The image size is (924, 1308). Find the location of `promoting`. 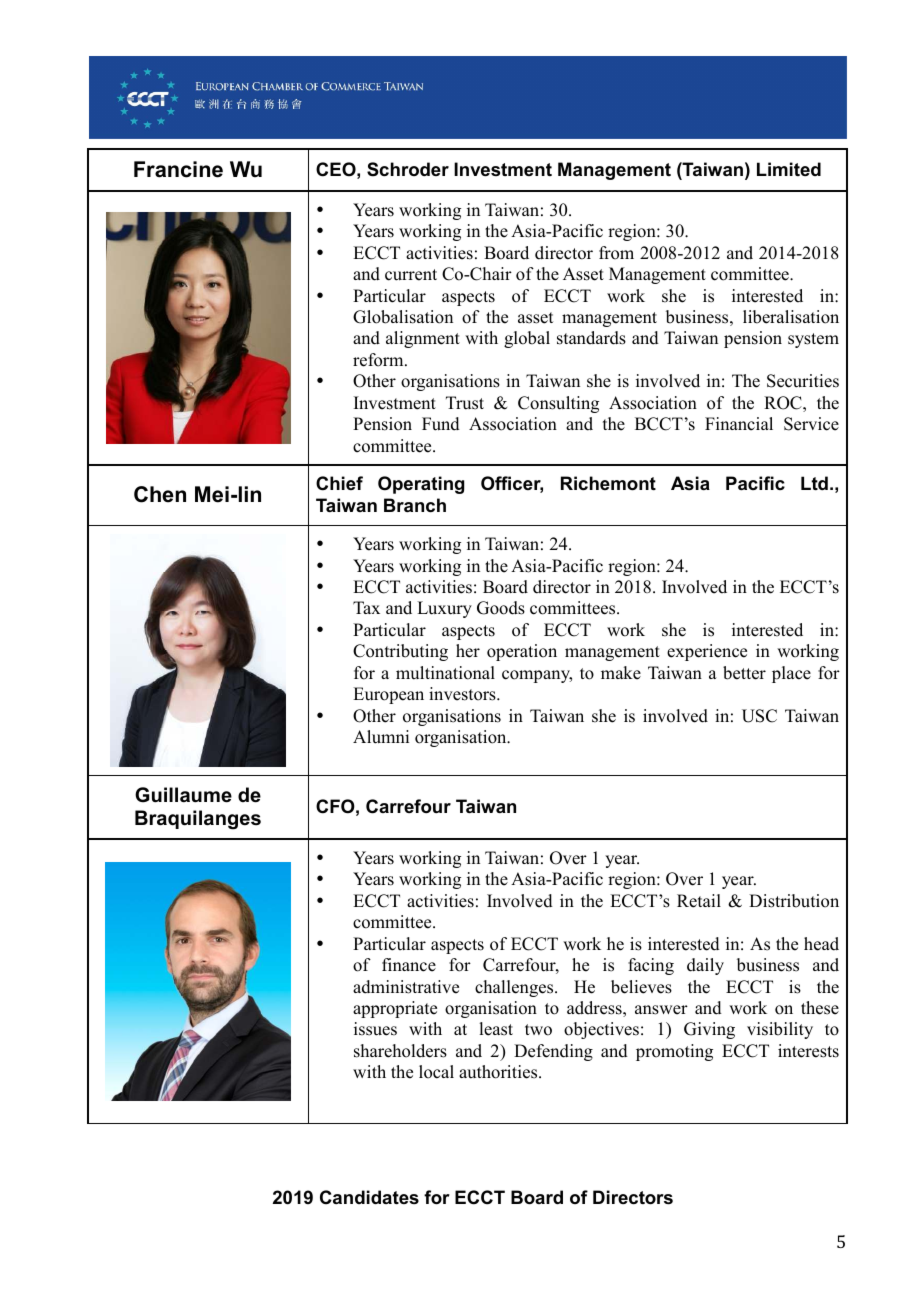

promoting is located at coordinates (674, 1052).
